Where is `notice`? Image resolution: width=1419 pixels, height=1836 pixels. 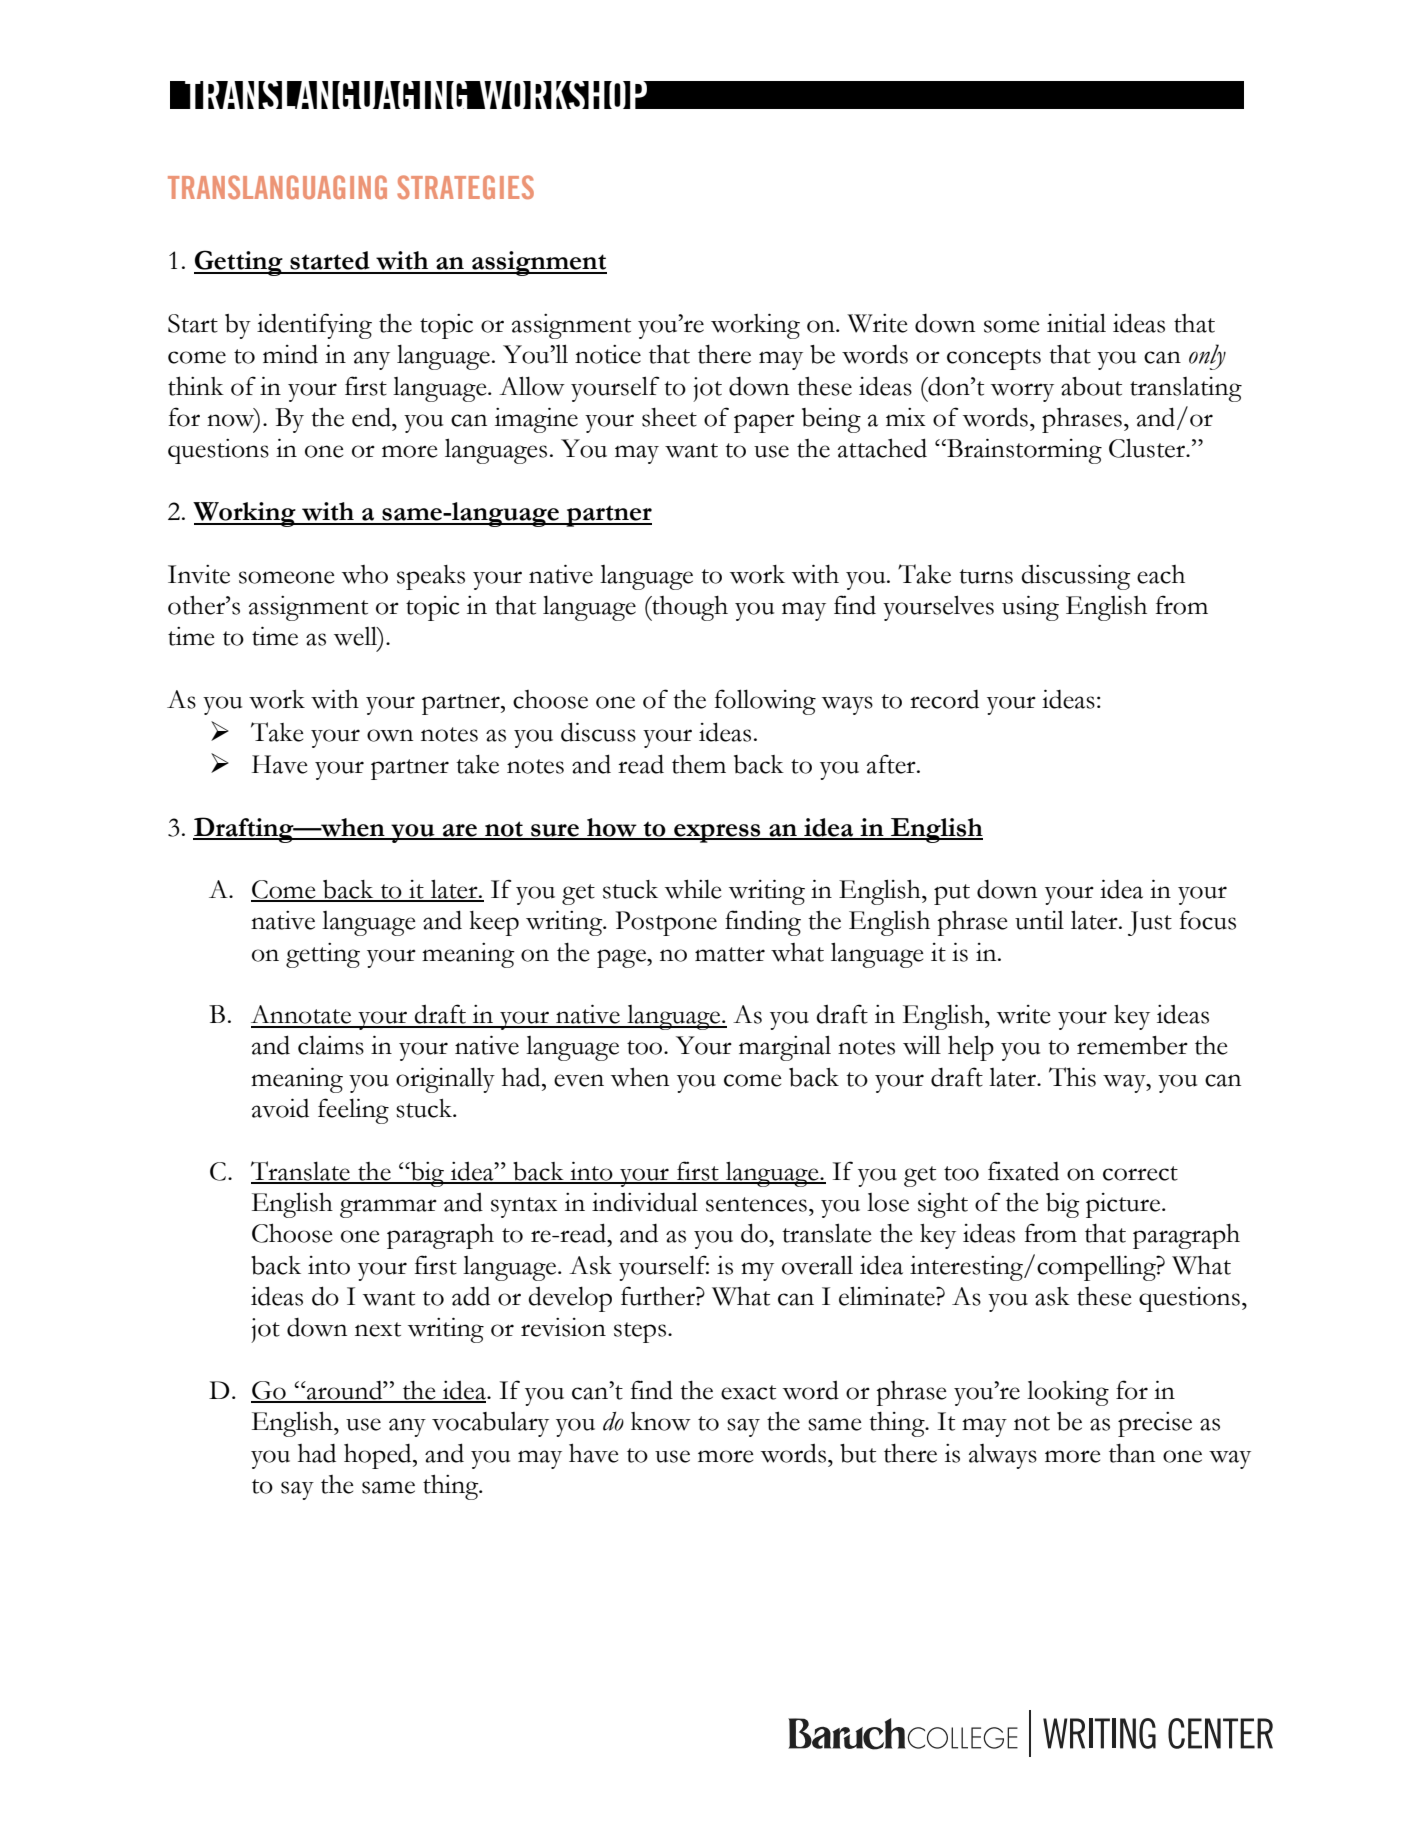
notice is located at coordinates (608, 354).
